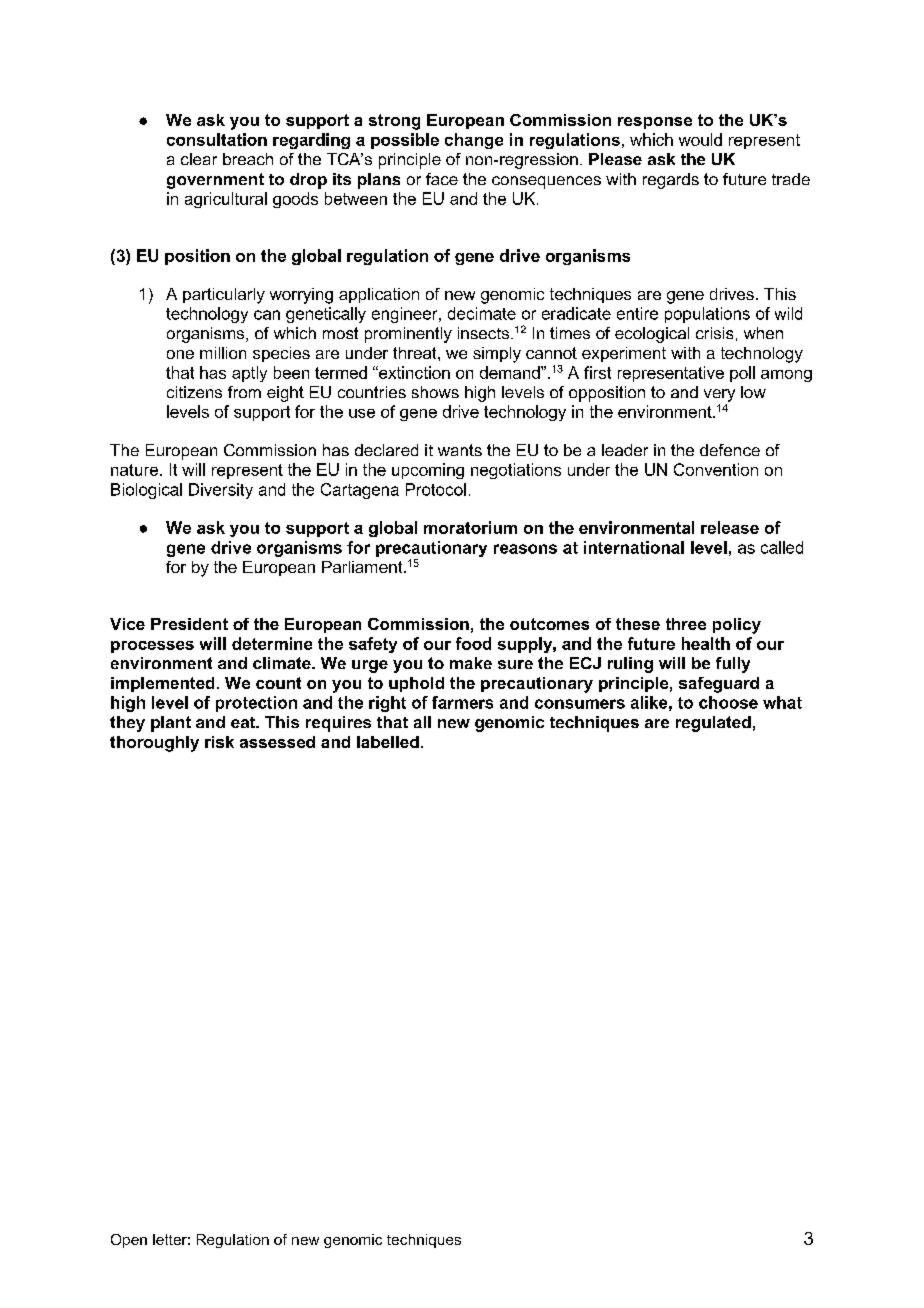 This image has width=924, height=1308. Describe the element at coordinates (700, 139) in the image. I see `would` at that location.
